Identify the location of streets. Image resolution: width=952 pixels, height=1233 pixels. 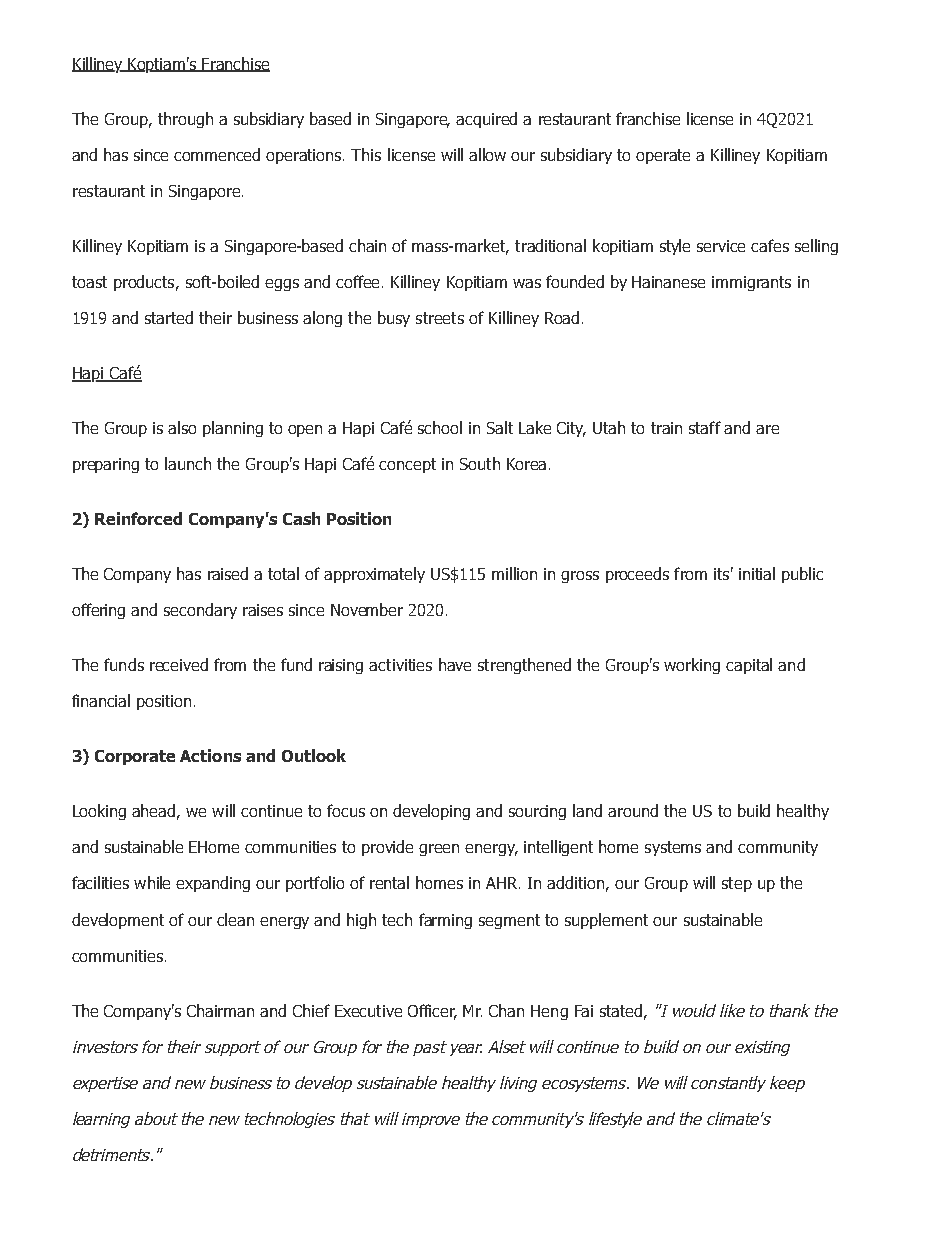
(440, 318).
